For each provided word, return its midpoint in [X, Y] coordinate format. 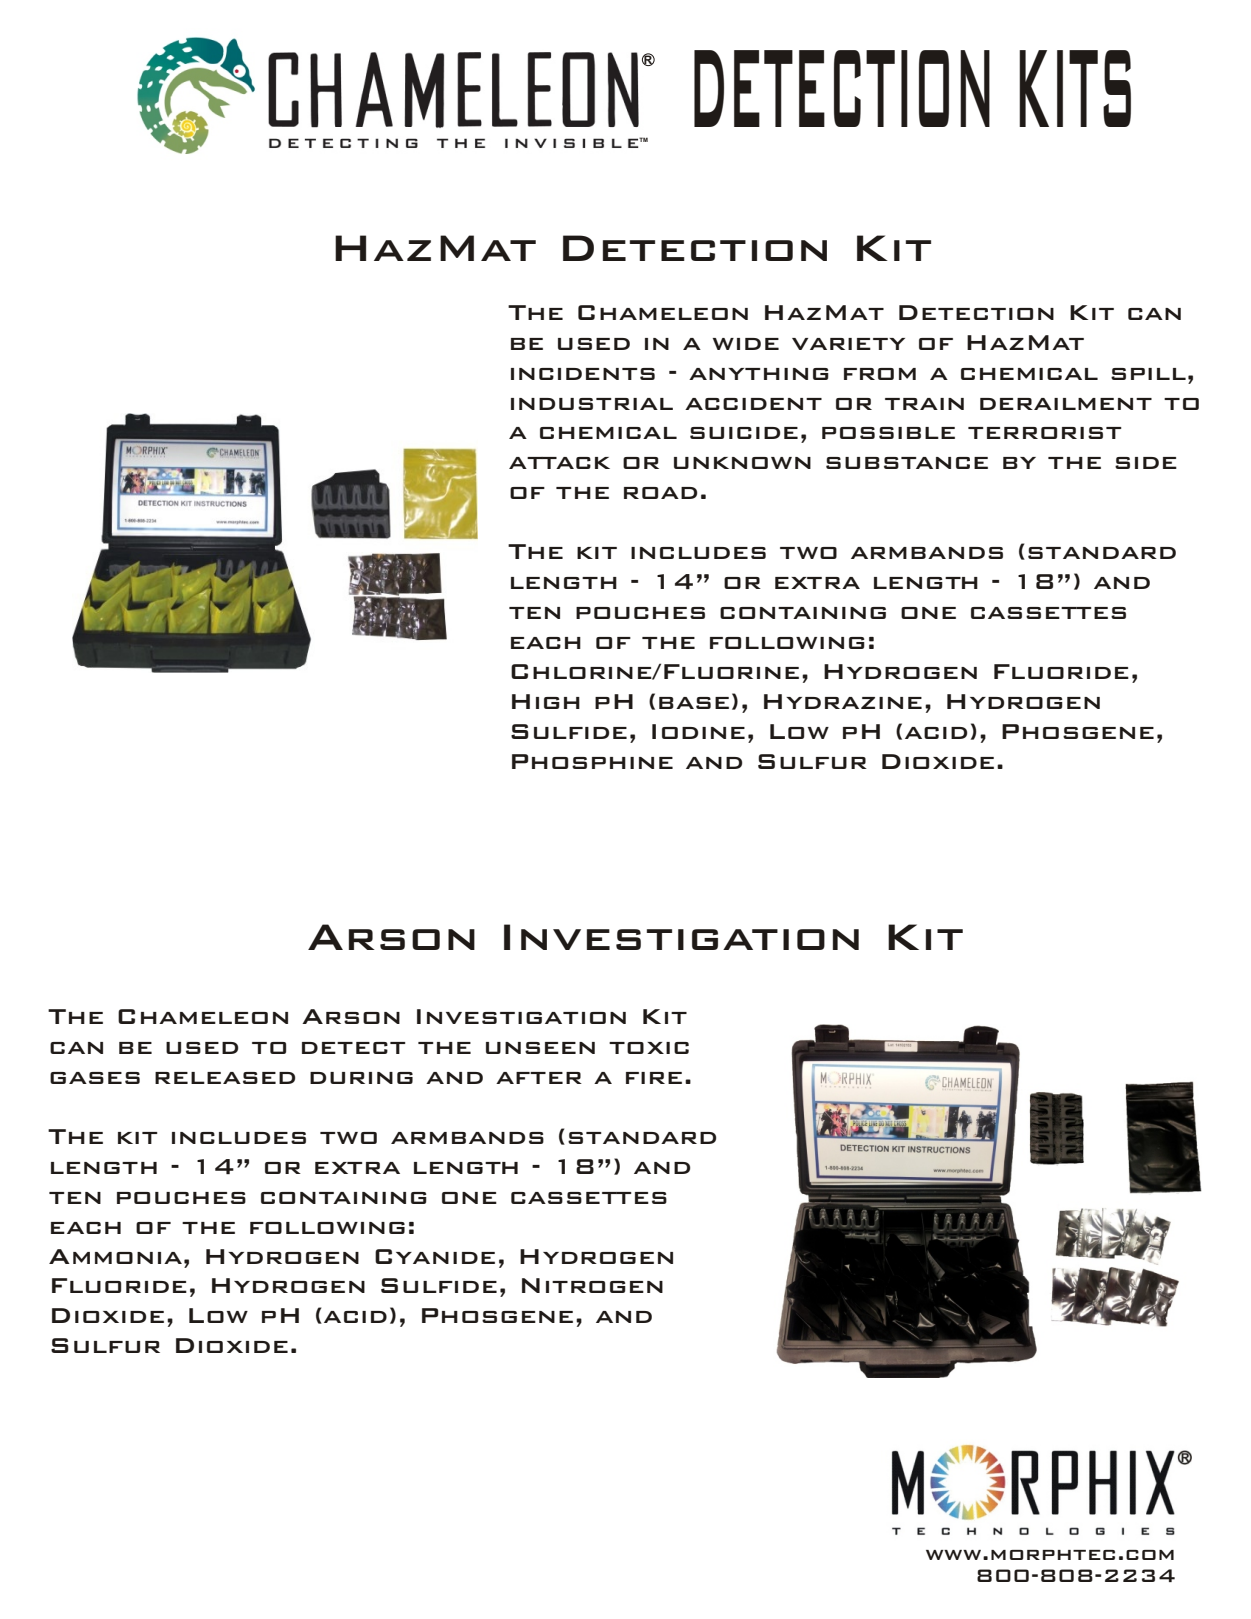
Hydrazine [843, 701]
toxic [649, 1048]
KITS [1075, 88]
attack [559, 463]
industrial [592, 404]
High [546, 701]
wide [746, 344]
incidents [583, 374]
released [225, 1078]
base [694, 703]
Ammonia [115, 1256]
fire [654, 1078]
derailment [1066, 404]
